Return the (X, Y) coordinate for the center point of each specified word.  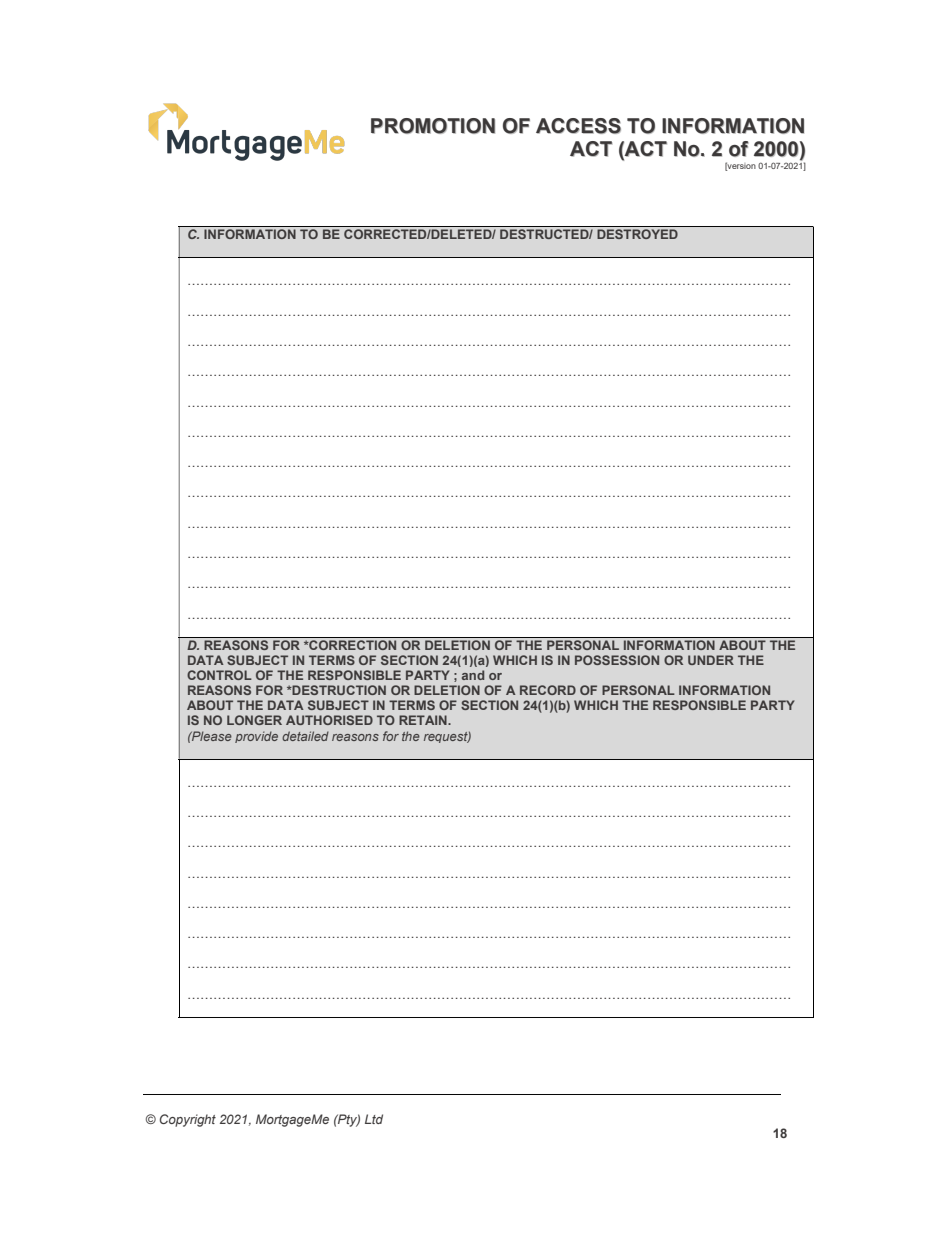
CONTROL (219, 675)
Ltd (374, 1119)
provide (256, 737)
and (473, 675)
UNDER (711, 660)
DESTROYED (637, 234)
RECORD (548, 690)
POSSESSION (617, 660)
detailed (305, 736)
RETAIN (424, 720)
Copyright (188, 1120)
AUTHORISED (329, 720)
